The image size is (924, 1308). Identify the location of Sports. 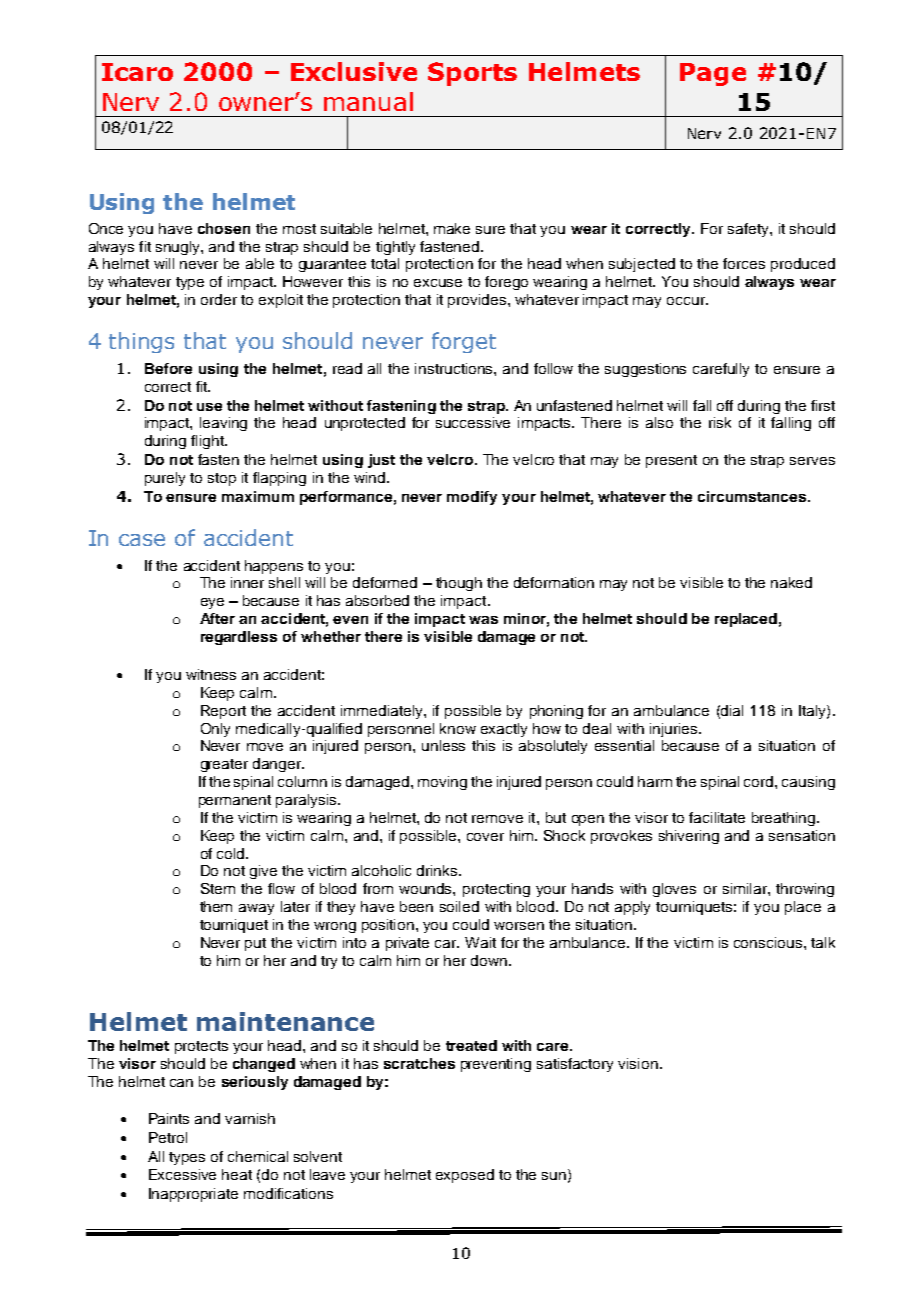
(472, 74).
